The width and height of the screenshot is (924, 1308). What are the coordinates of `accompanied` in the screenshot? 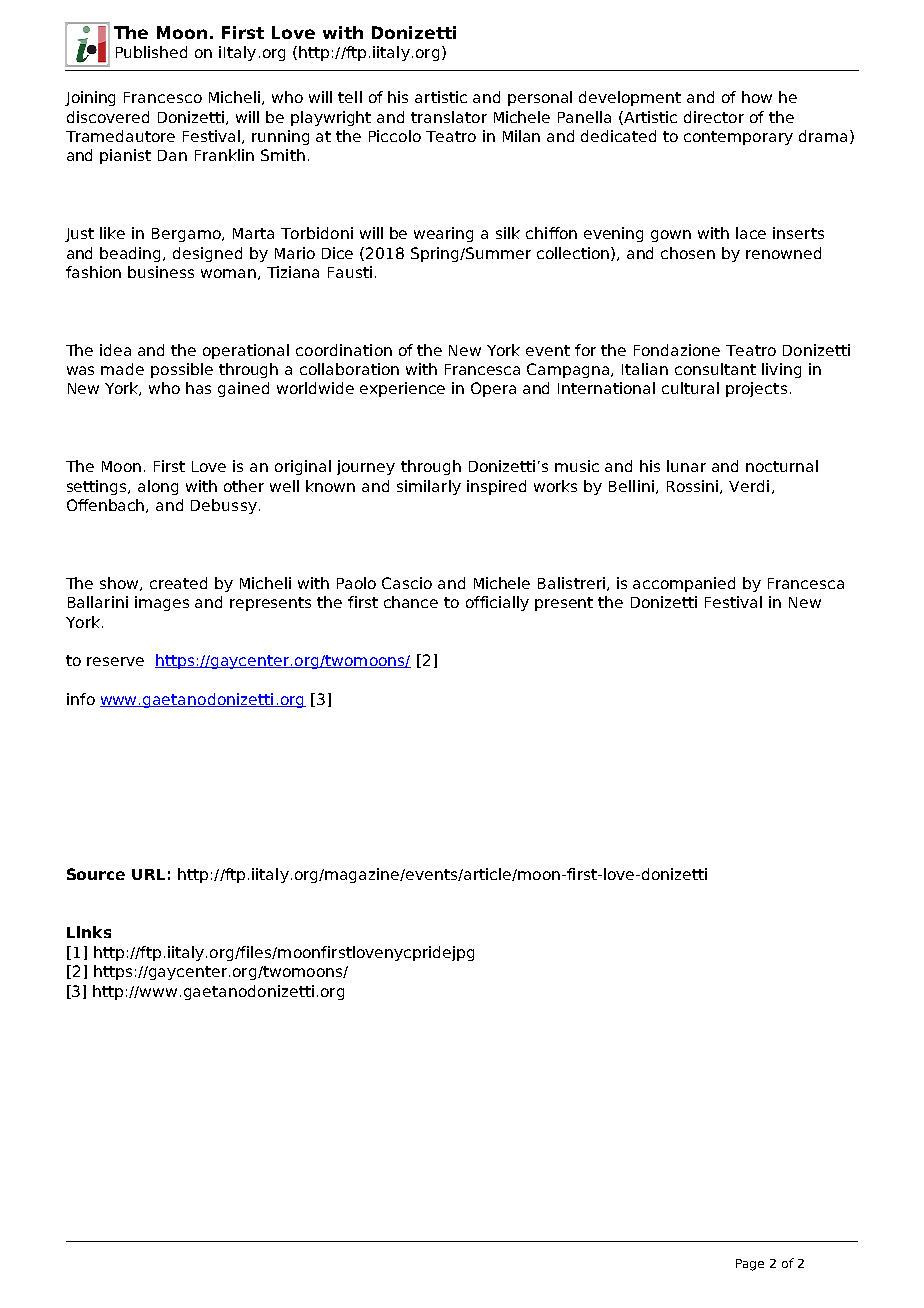 It's located at (684, 584).
